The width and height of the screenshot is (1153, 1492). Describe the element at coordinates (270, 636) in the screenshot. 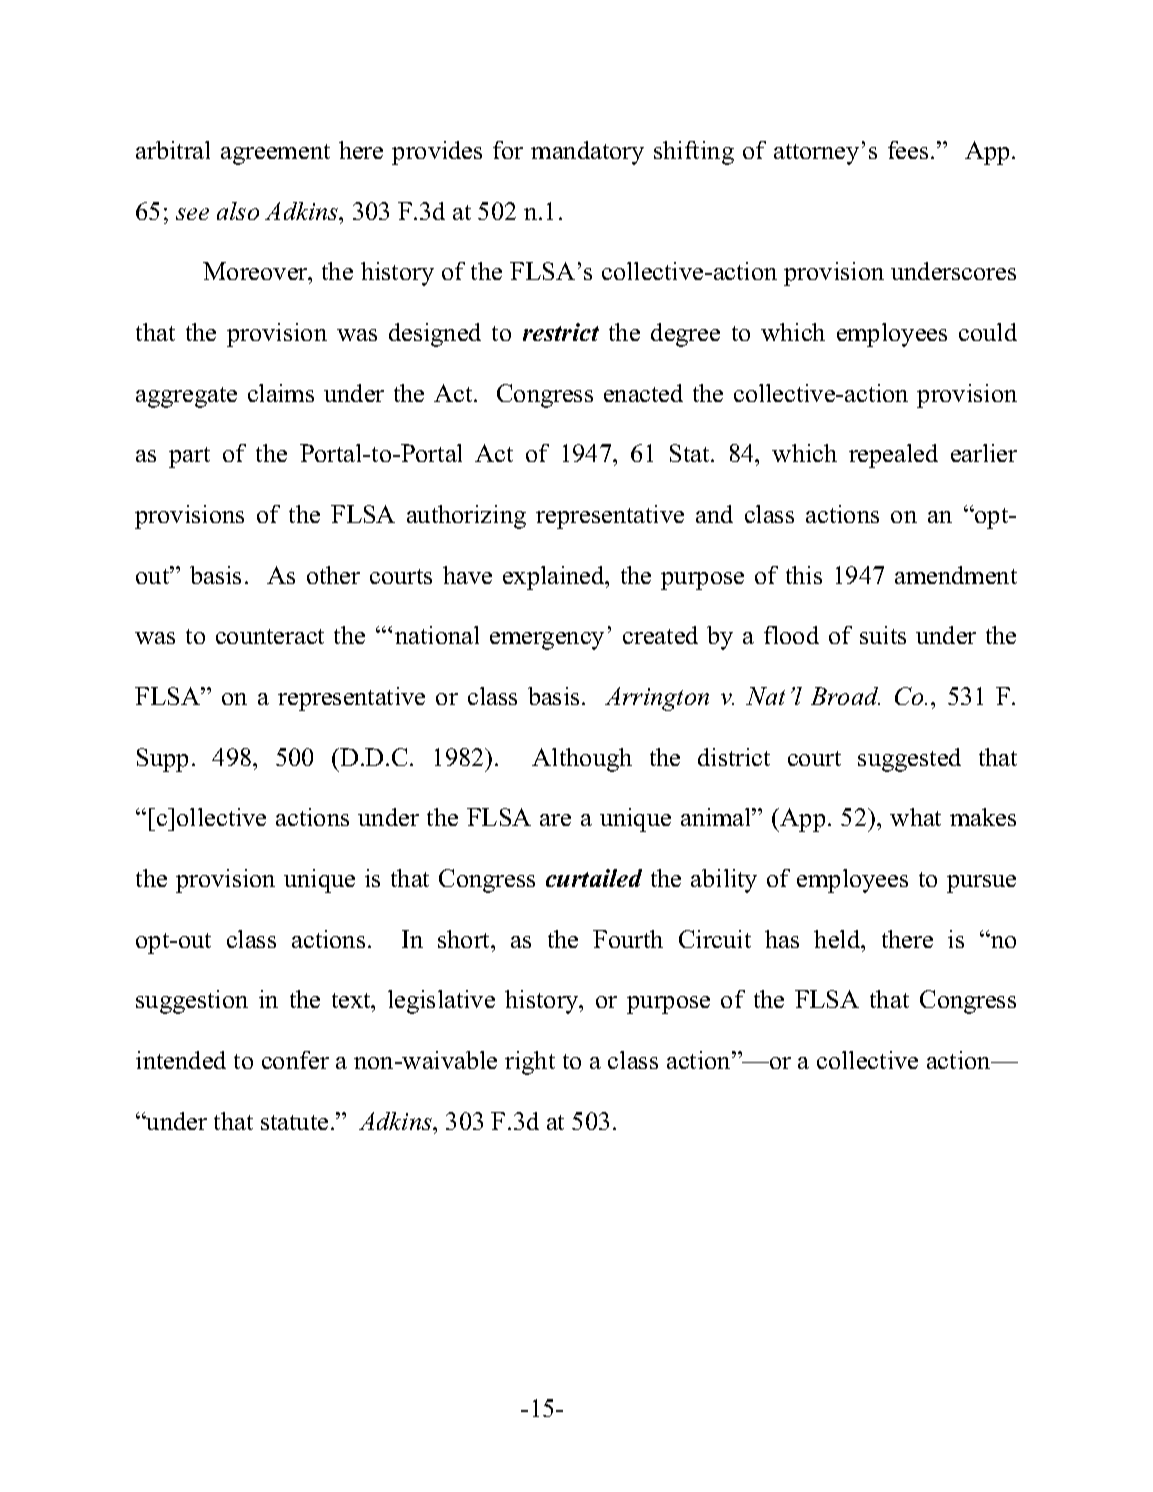

I see `counteract` at that location.
